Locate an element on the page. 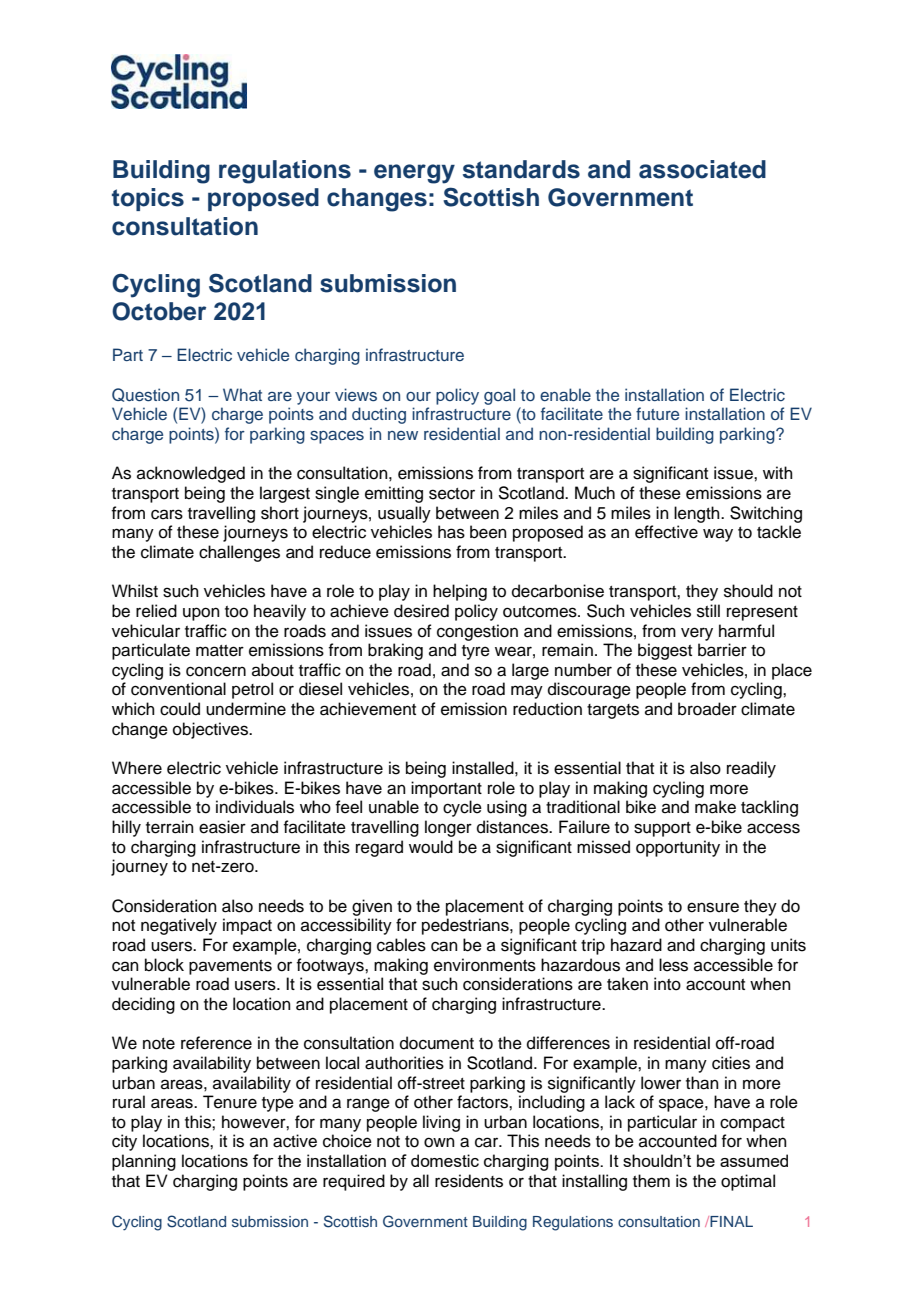 The image size is (924, 1308). domestic is located at coordinates (445, 1160).
